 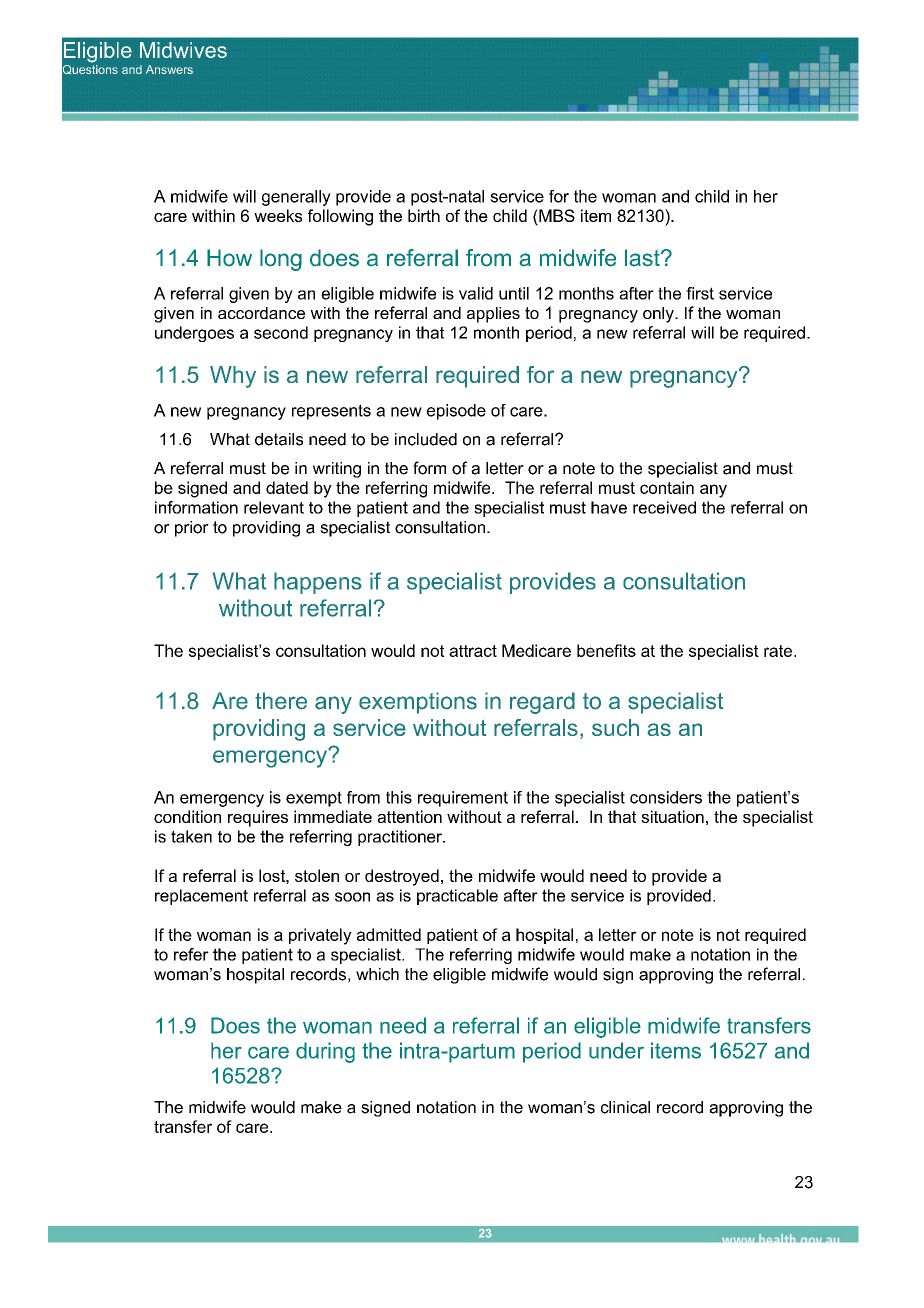 What do you see at coordinates (666, 797) in the screenshot?
I see `considers` at bounding box center [666, 797].
